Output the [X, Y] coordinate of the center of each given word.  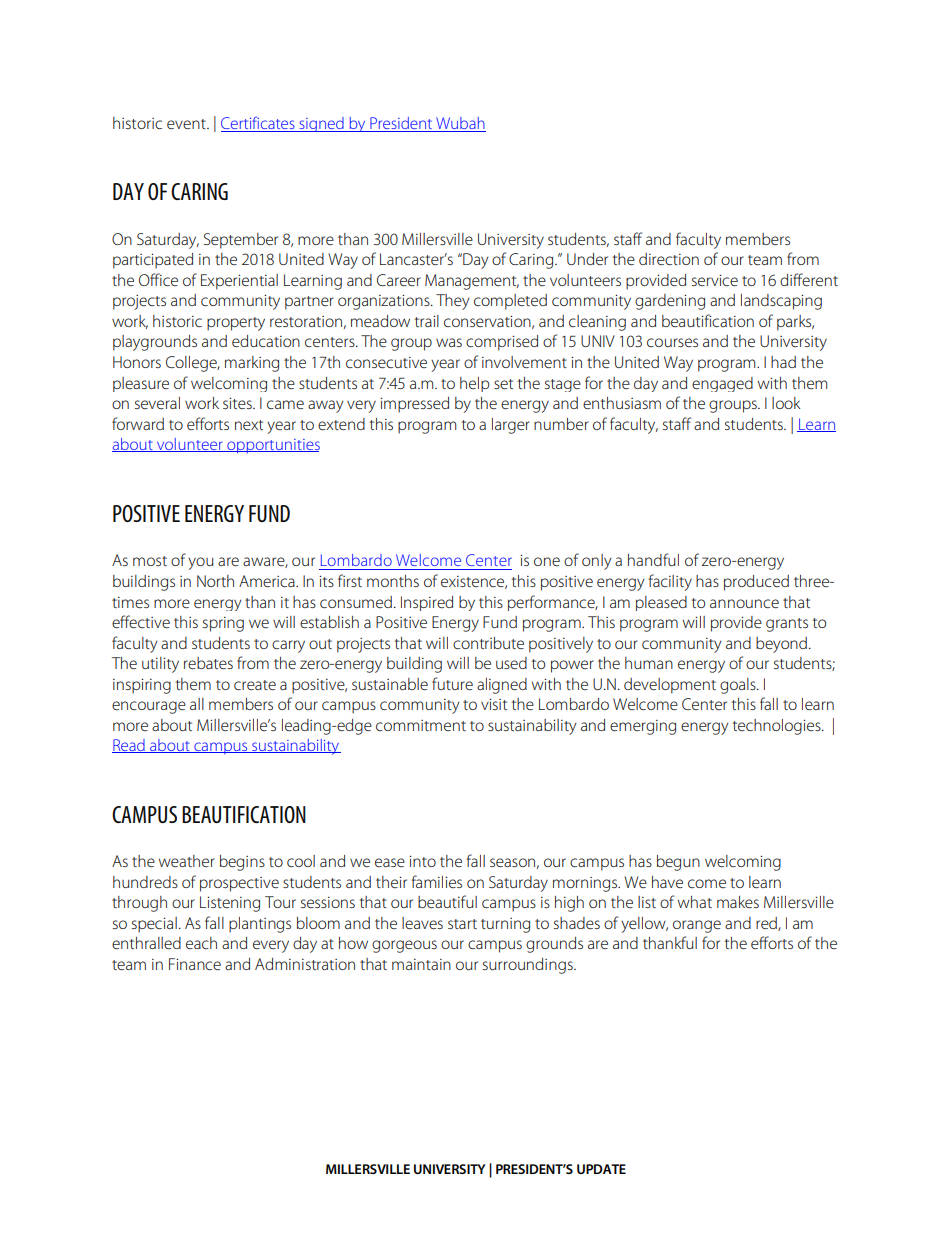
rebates [208, 663]
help [475, 384]
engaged [722, 384]
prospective [239, 884]
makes [738, 902]
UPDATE [601, 1169]
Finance [195, 964]
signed [321, 124]
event [187, 124]
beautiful [447, 901]
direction [669, 259]
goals [739, 686]
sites [238, 403]
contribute [488, 643]
